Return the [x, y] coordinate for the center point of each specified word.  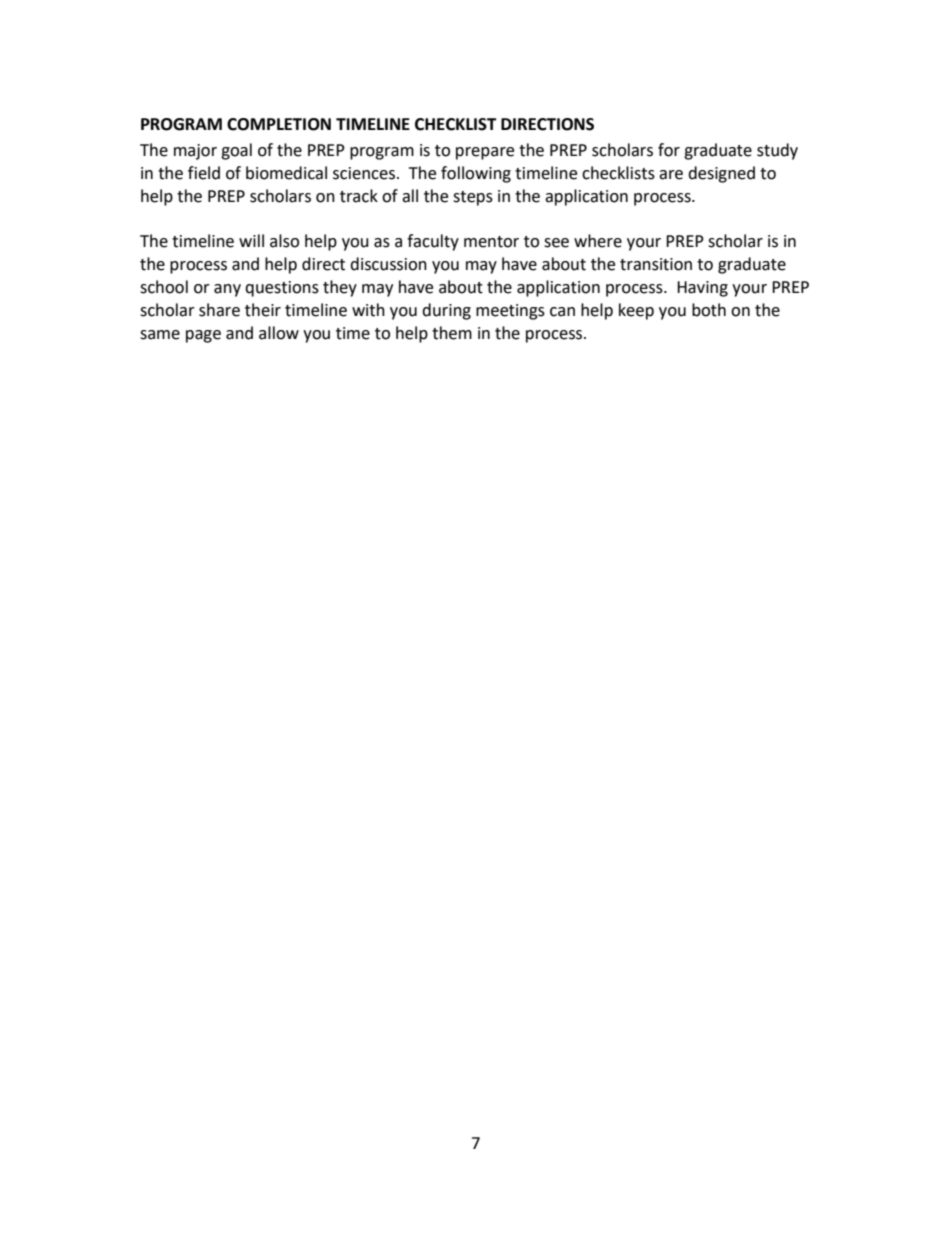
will [251, 240]
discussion [388, 264]
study [777, 151]
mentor [491, 242]
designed [721, 174]
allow [279, 333]
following [476, 174]
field [204, 173]
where [598, 241]
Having [702, 289]
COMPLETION [279, 124]
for [669, 150]
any [227, 290]
